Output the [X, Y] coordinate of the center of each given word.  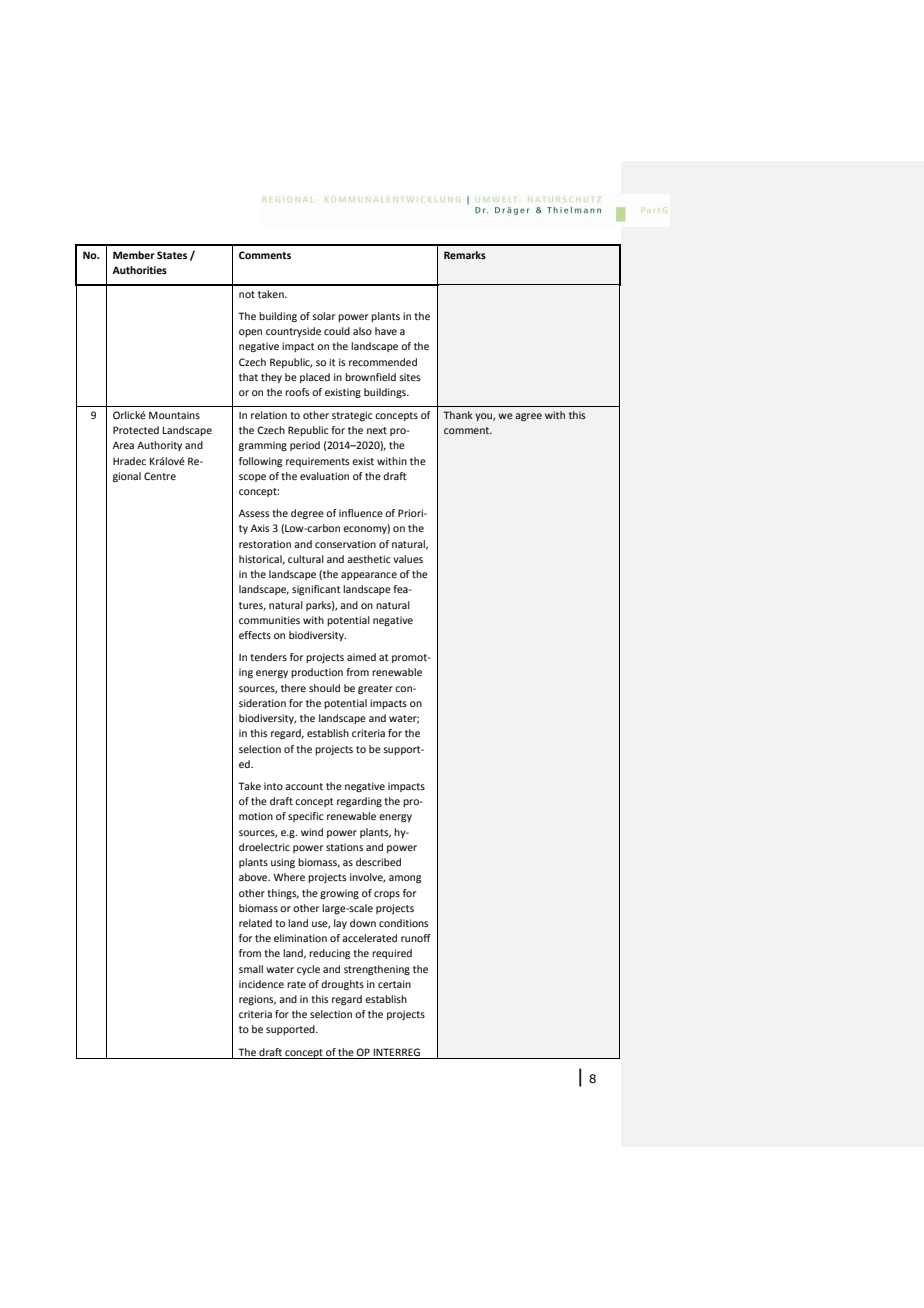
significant [316, 590]
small [251, 969]
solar [323, 316]
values [408, 559]
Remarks [465, 255]
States [172, 255]
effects [255, 635]
